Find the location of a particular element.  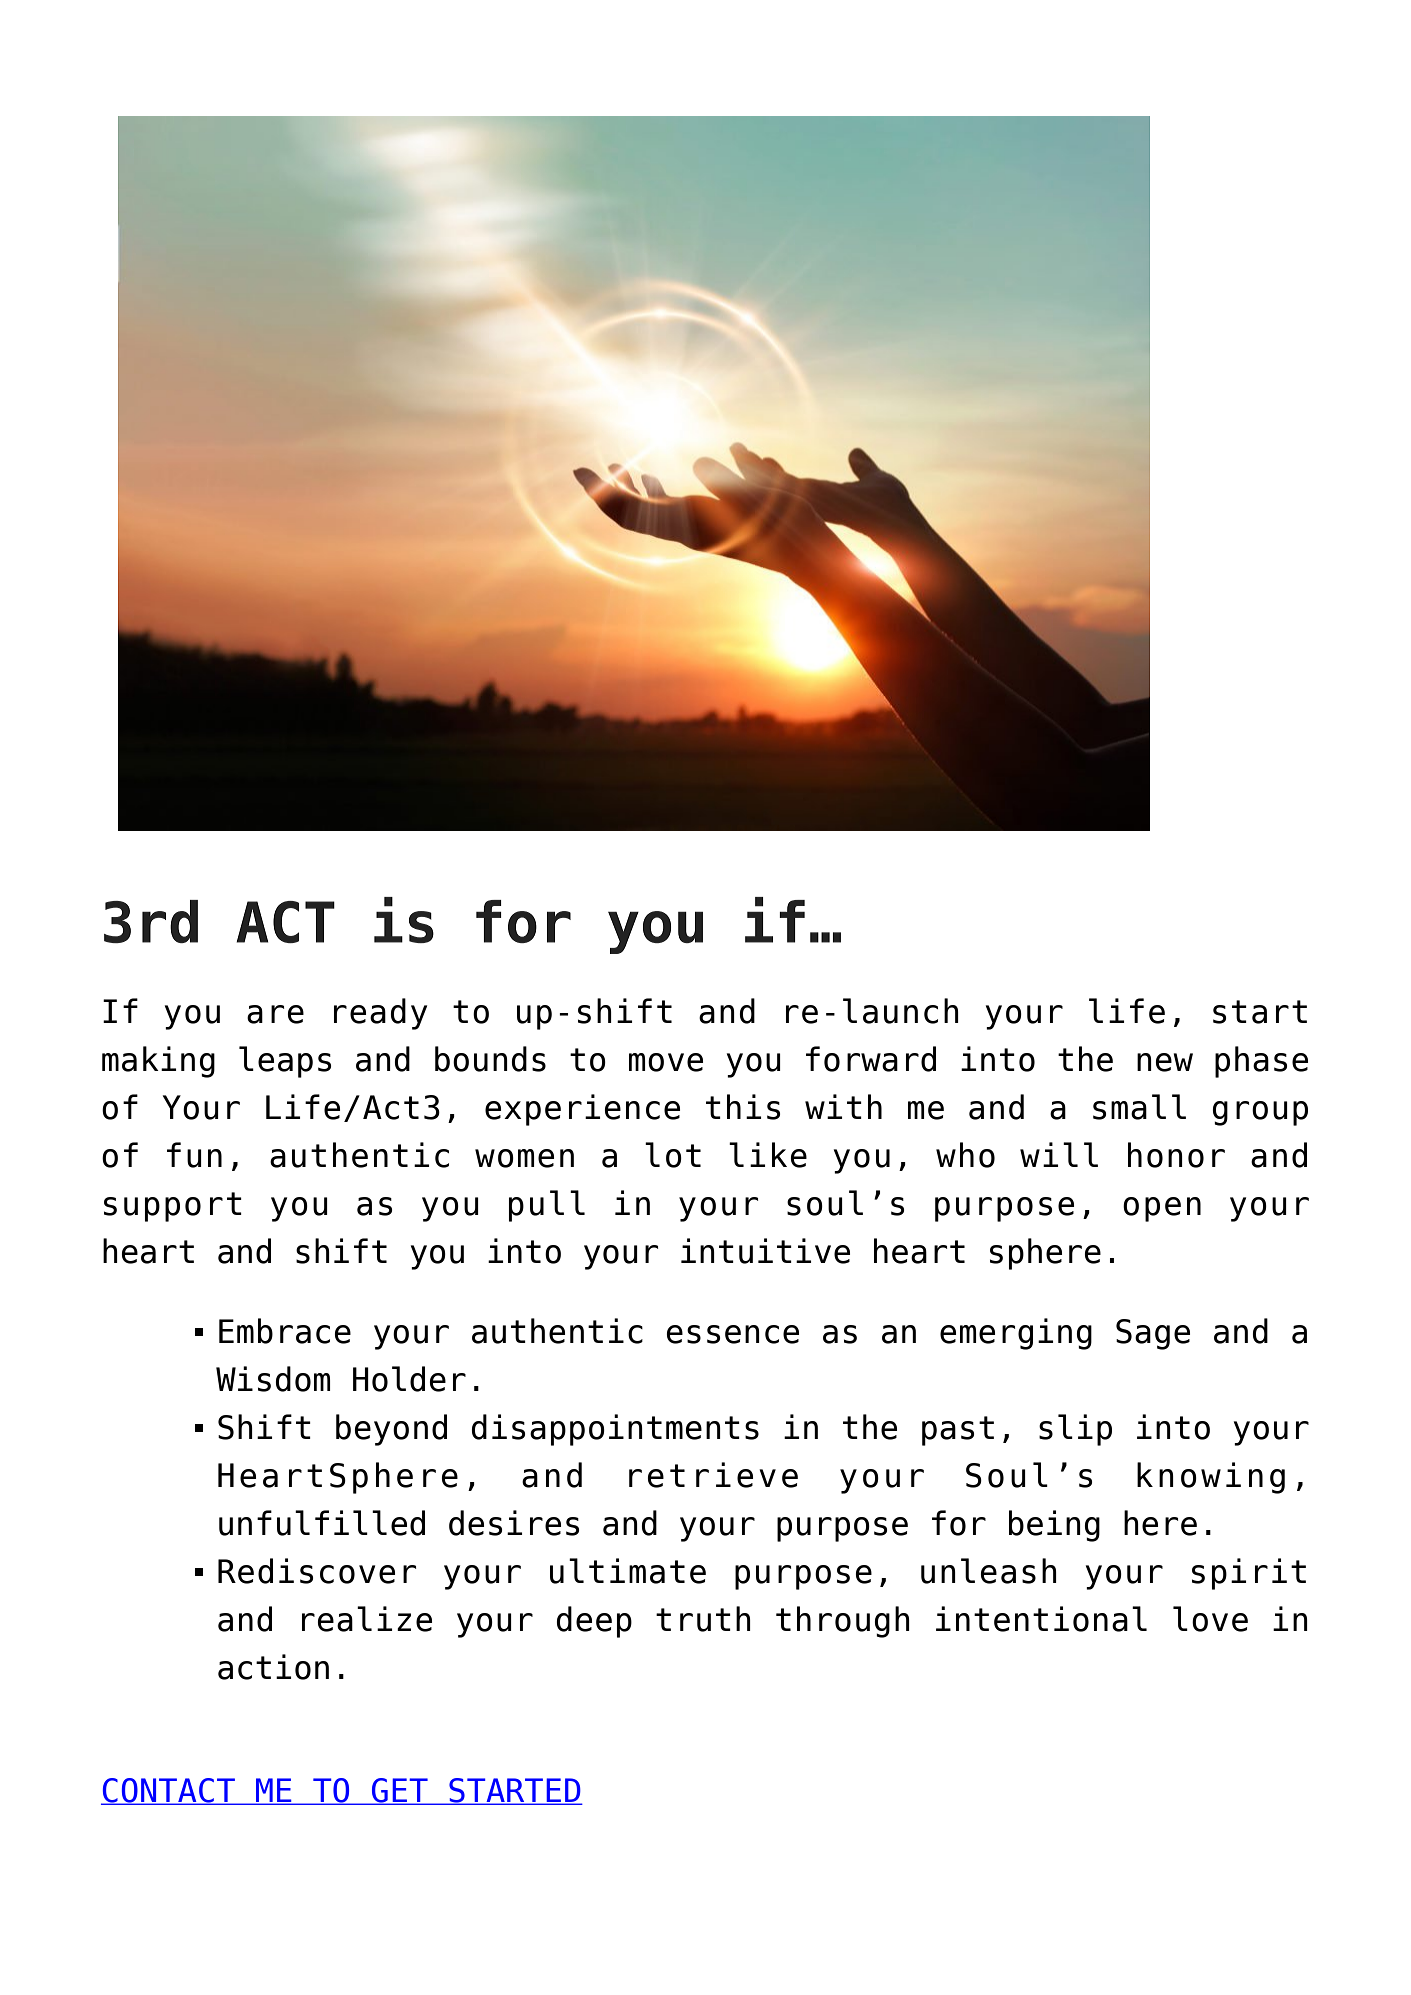

realize is located at coordinates (367, 1619).
